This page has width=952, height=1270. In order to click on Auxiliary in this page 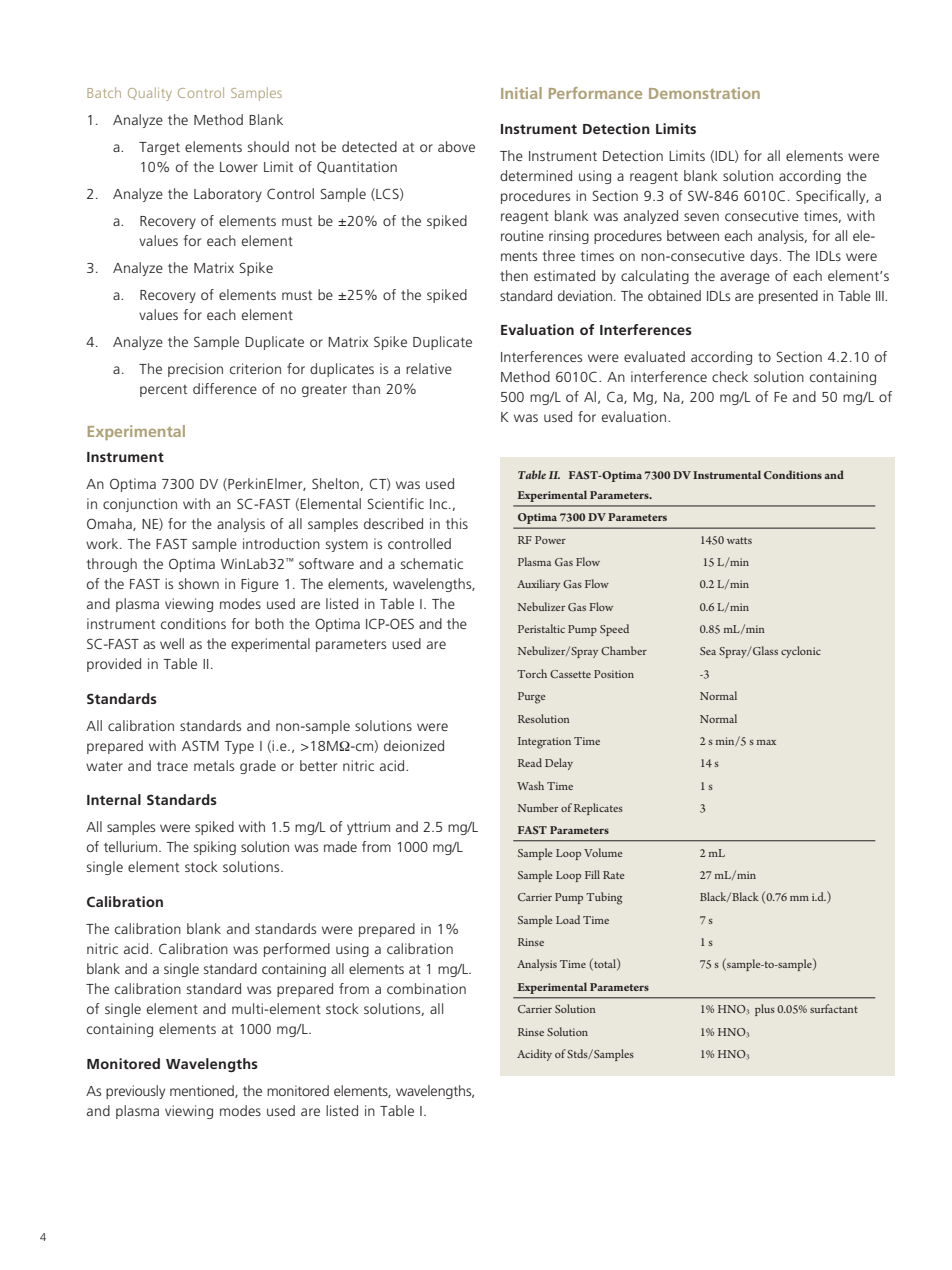, I will do `click(538, 585)`.
